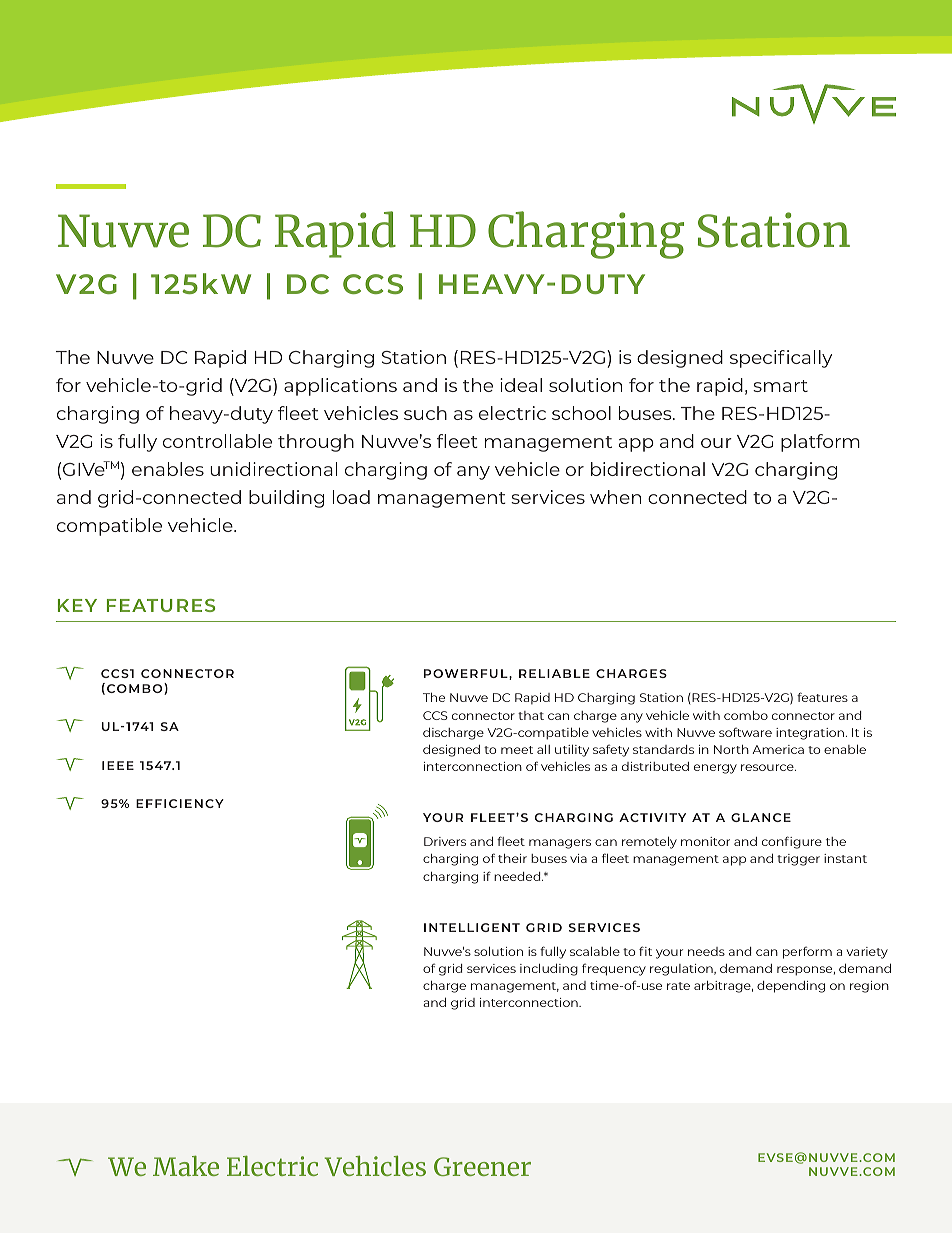 The width and height of the document is (952, 1233). What do you see at coordinates (217, 441) in the document?
I see `controllable` at bounding box center [217, 441].
